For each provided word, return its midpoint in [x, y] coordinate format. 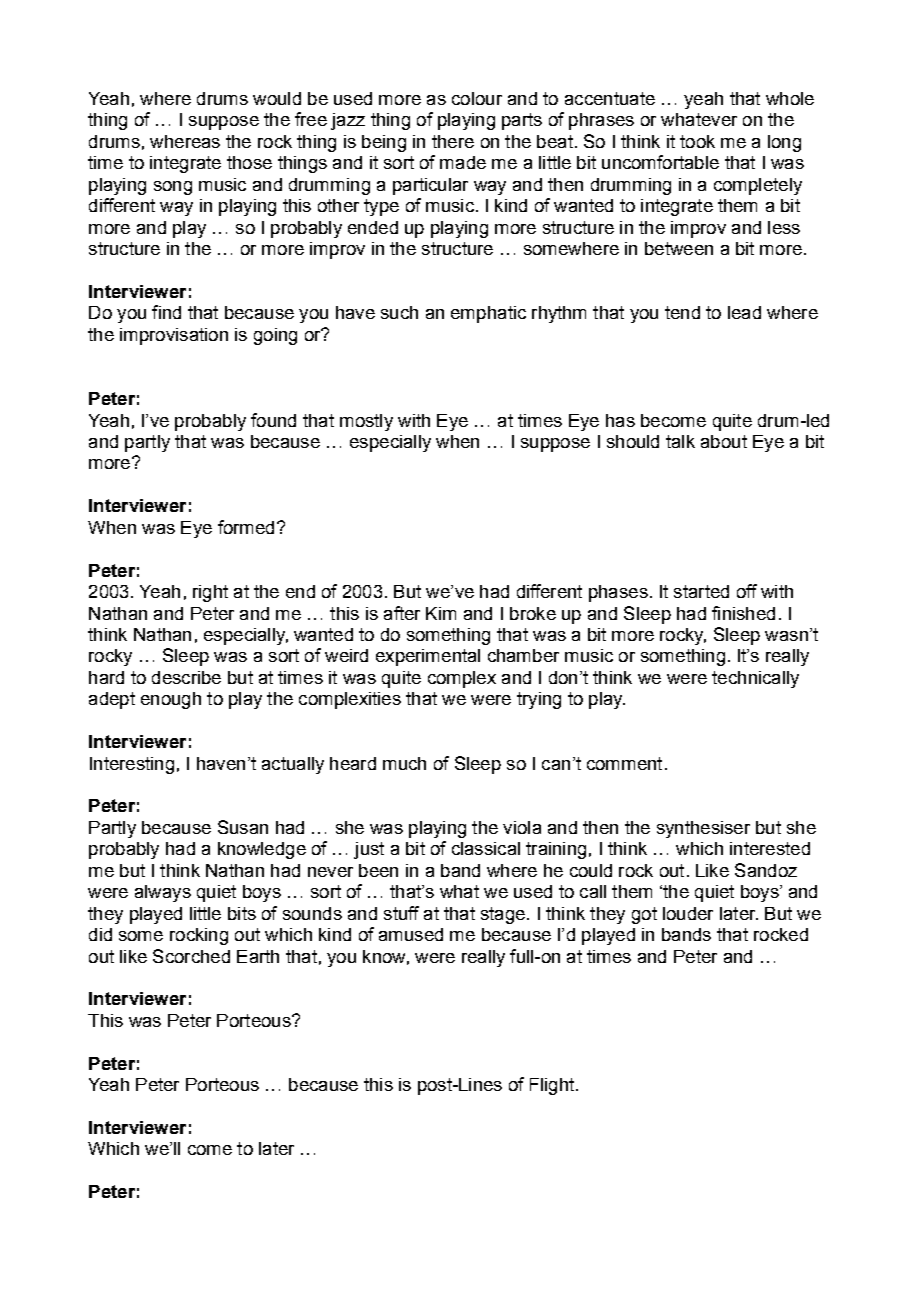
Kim [441, 613]
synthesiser [703, 829]
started [701, 591]
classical [486, 848]
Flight [552, 1086]
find [166, 312]
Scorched [191, 956]
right [210, 593]
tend [682, 312]
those [249, 162]
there [453, 141]
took [697, 141]
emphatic [488, 314]
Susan [243, 827]
